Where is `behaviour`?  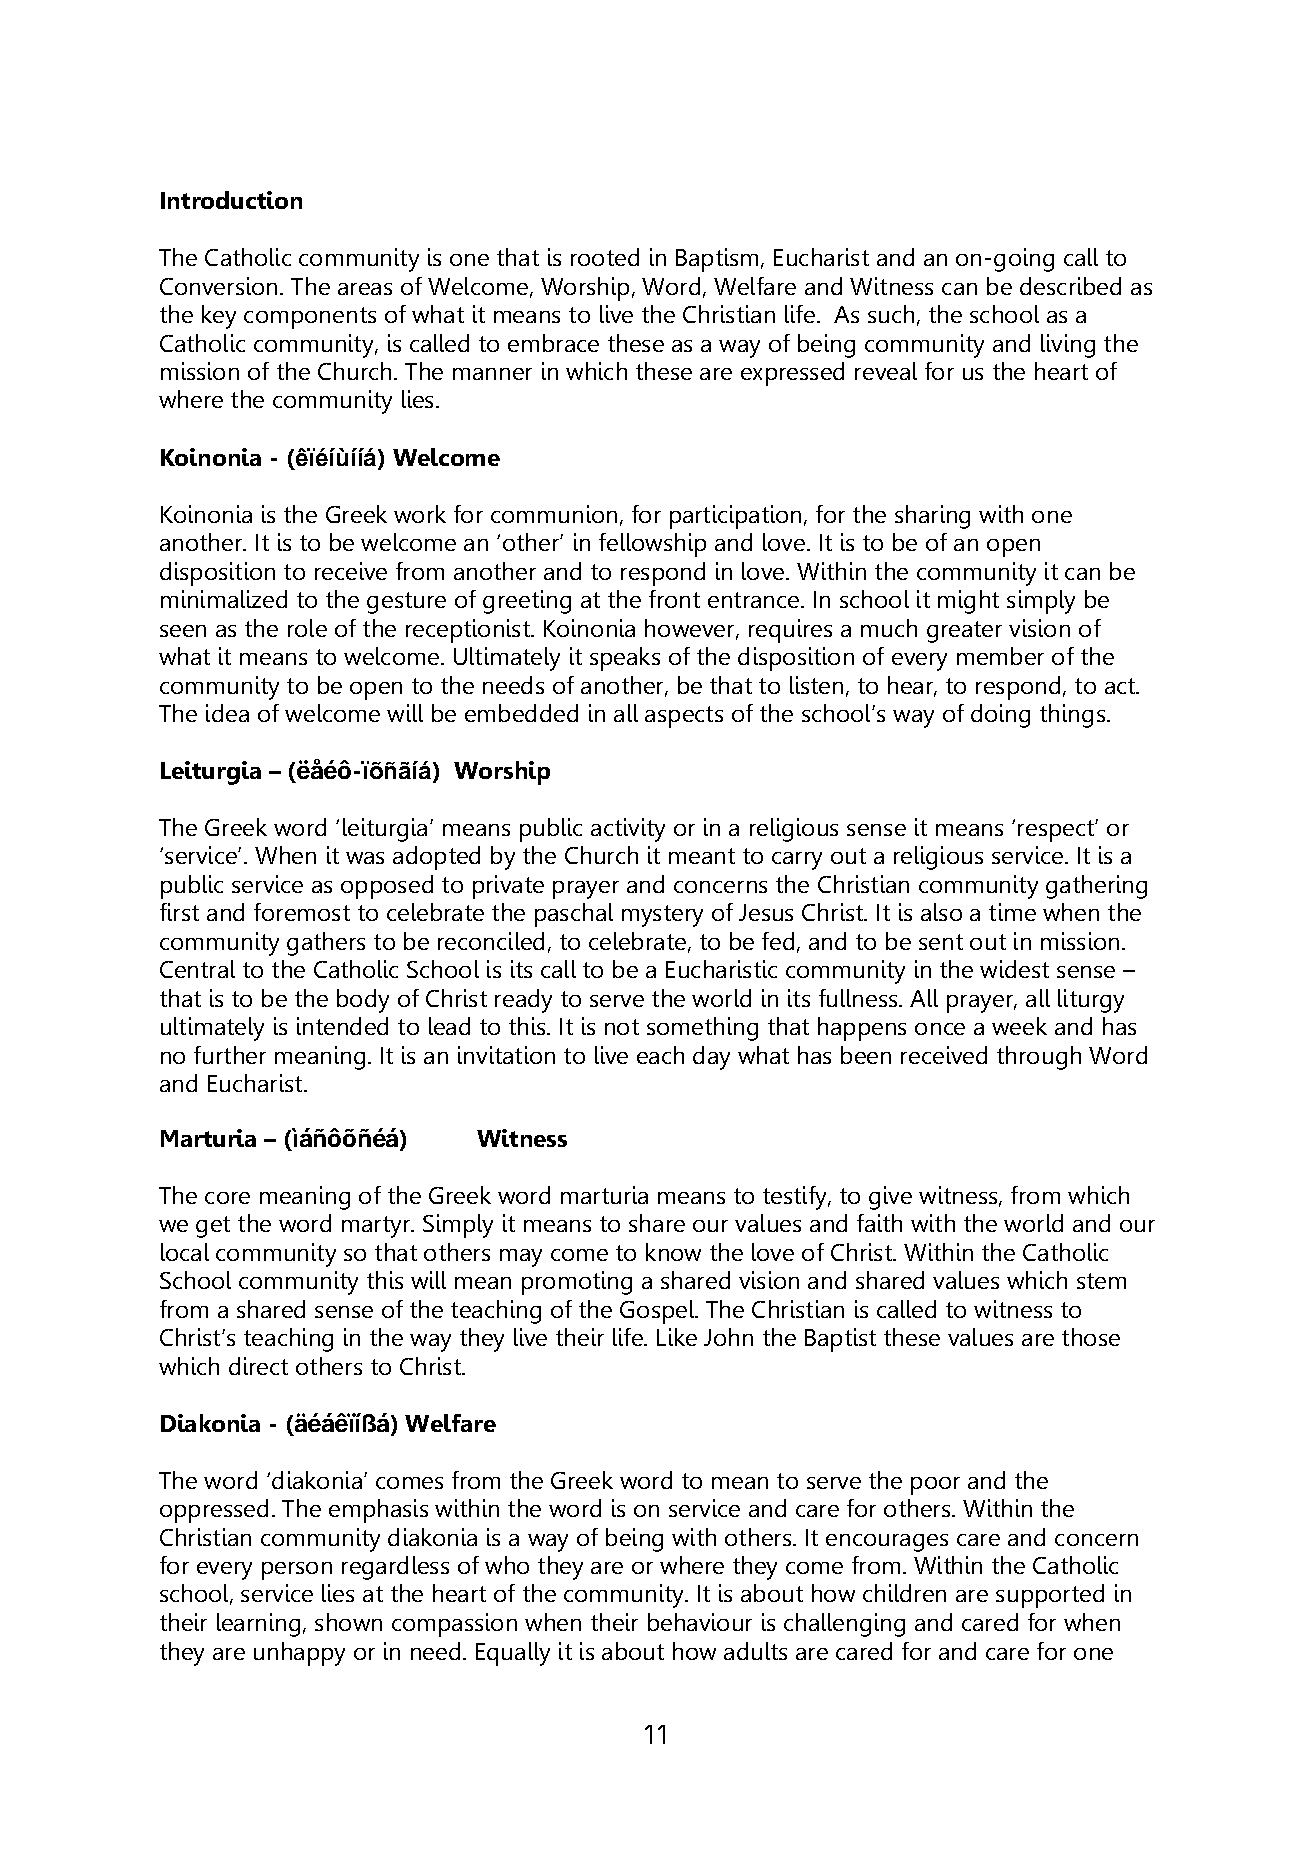
behaviour is located at coordinates (700, 1622).
